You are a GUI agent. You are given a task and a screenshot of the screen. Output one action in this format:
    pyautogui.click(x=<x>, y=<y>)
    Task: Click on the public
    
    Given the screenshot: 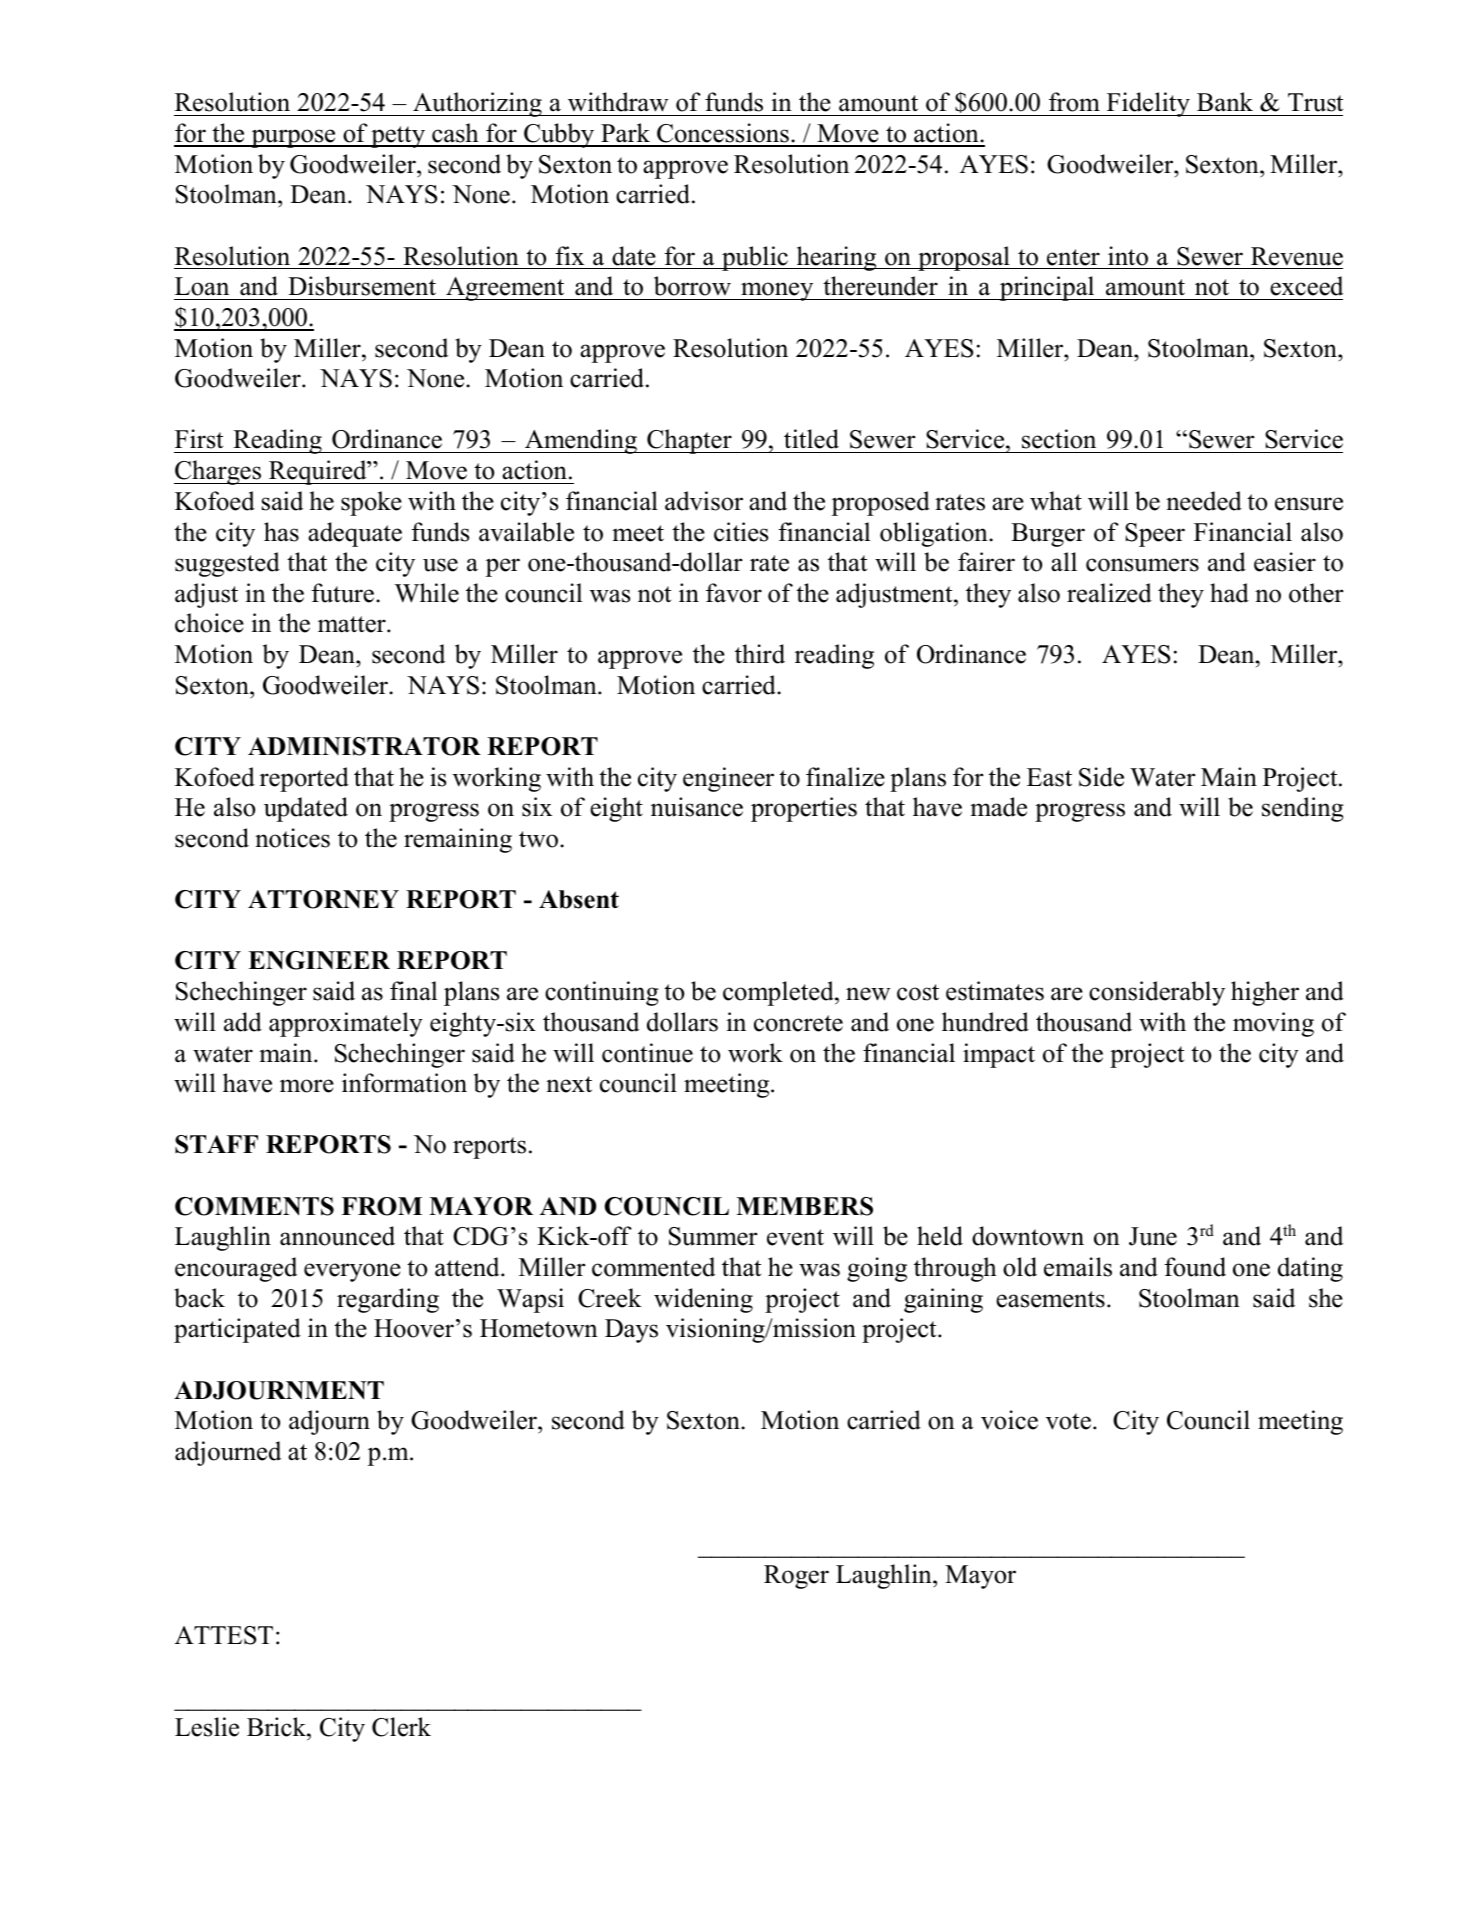 What is the action you would take?
    pyautogui.click(x=755, y=258)
